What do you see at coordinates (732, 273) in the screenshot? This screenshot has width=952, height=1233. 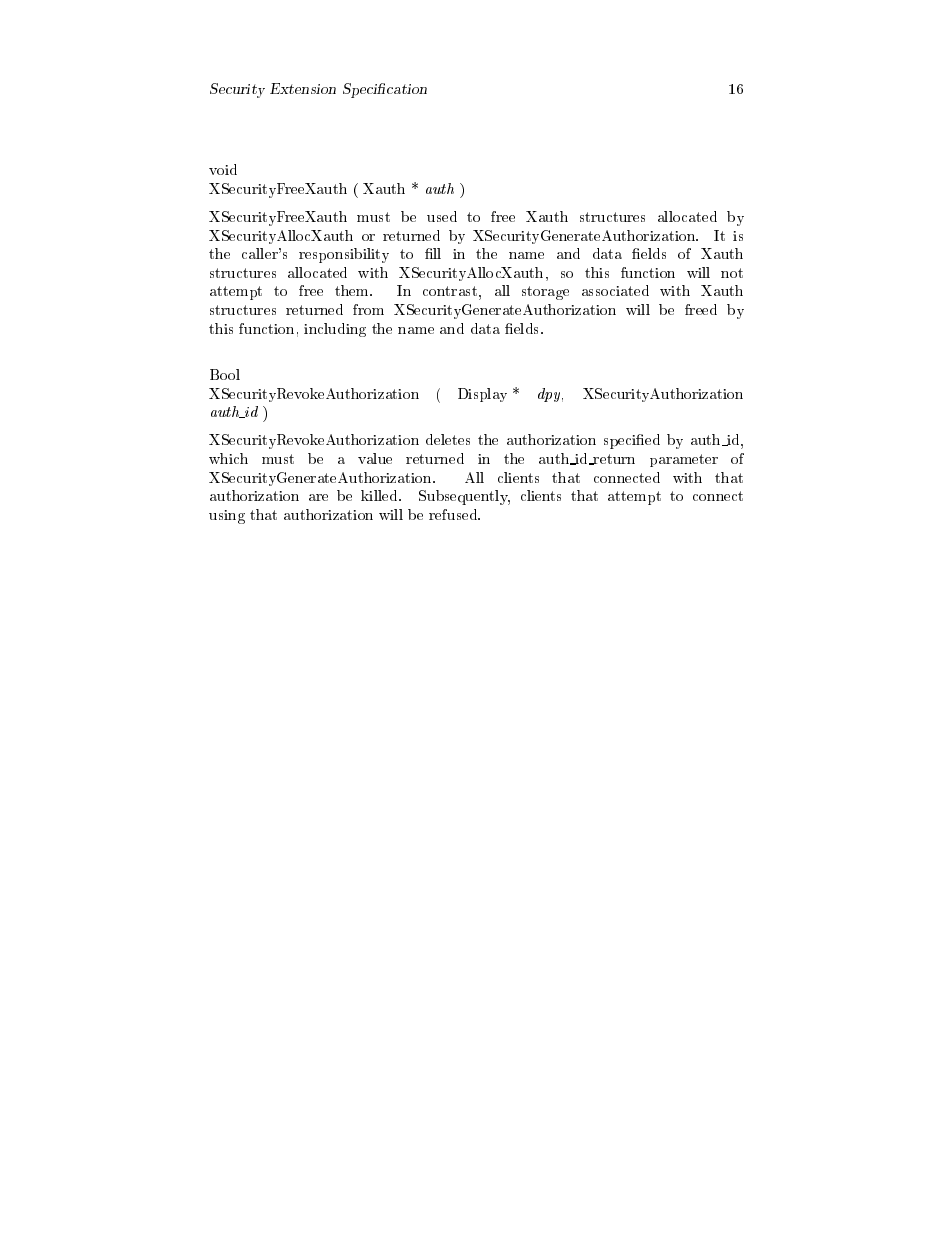 I see `not` at bounding box center [732, 273].
